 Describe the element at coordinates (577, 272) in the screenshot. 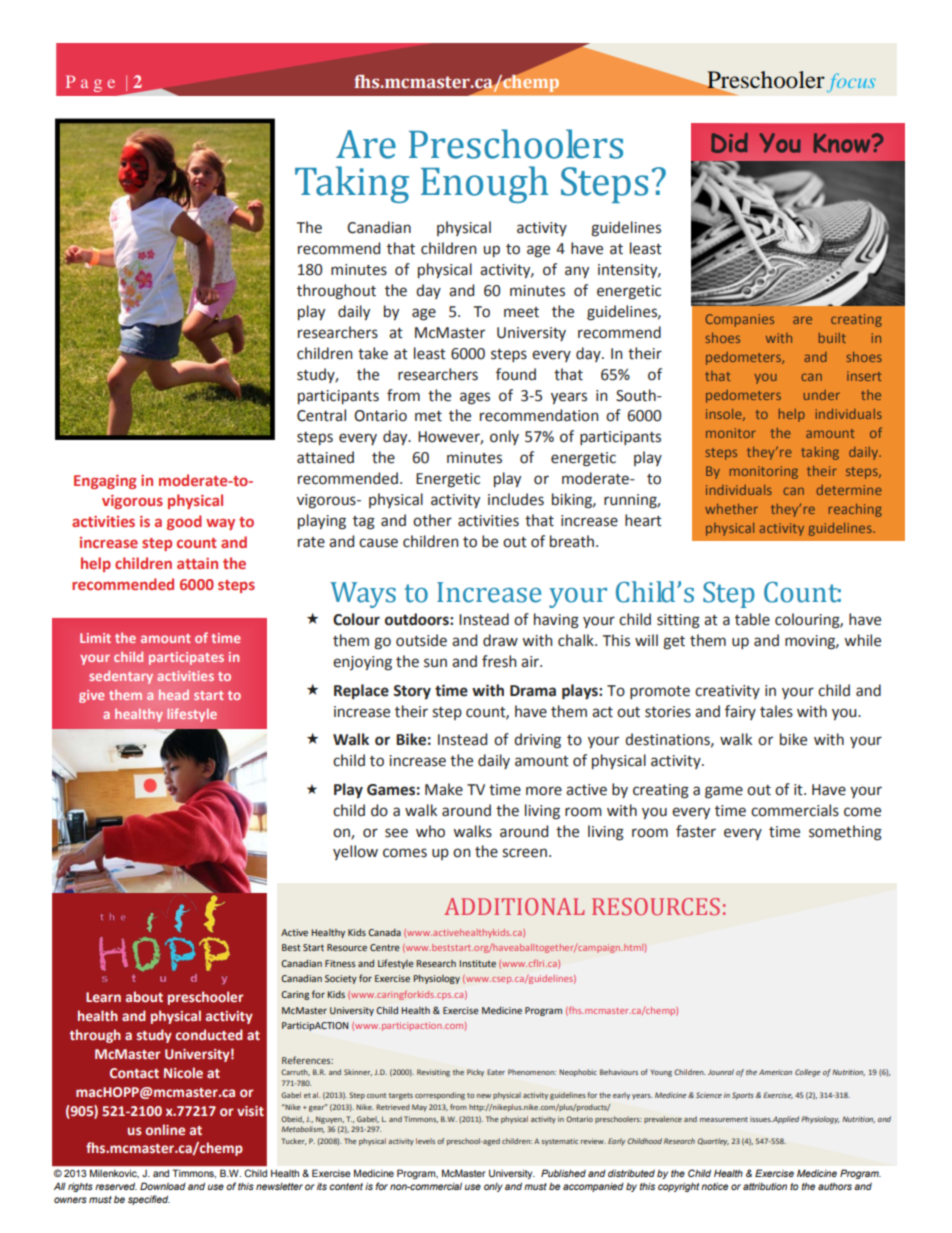

I see `any` at that location.
